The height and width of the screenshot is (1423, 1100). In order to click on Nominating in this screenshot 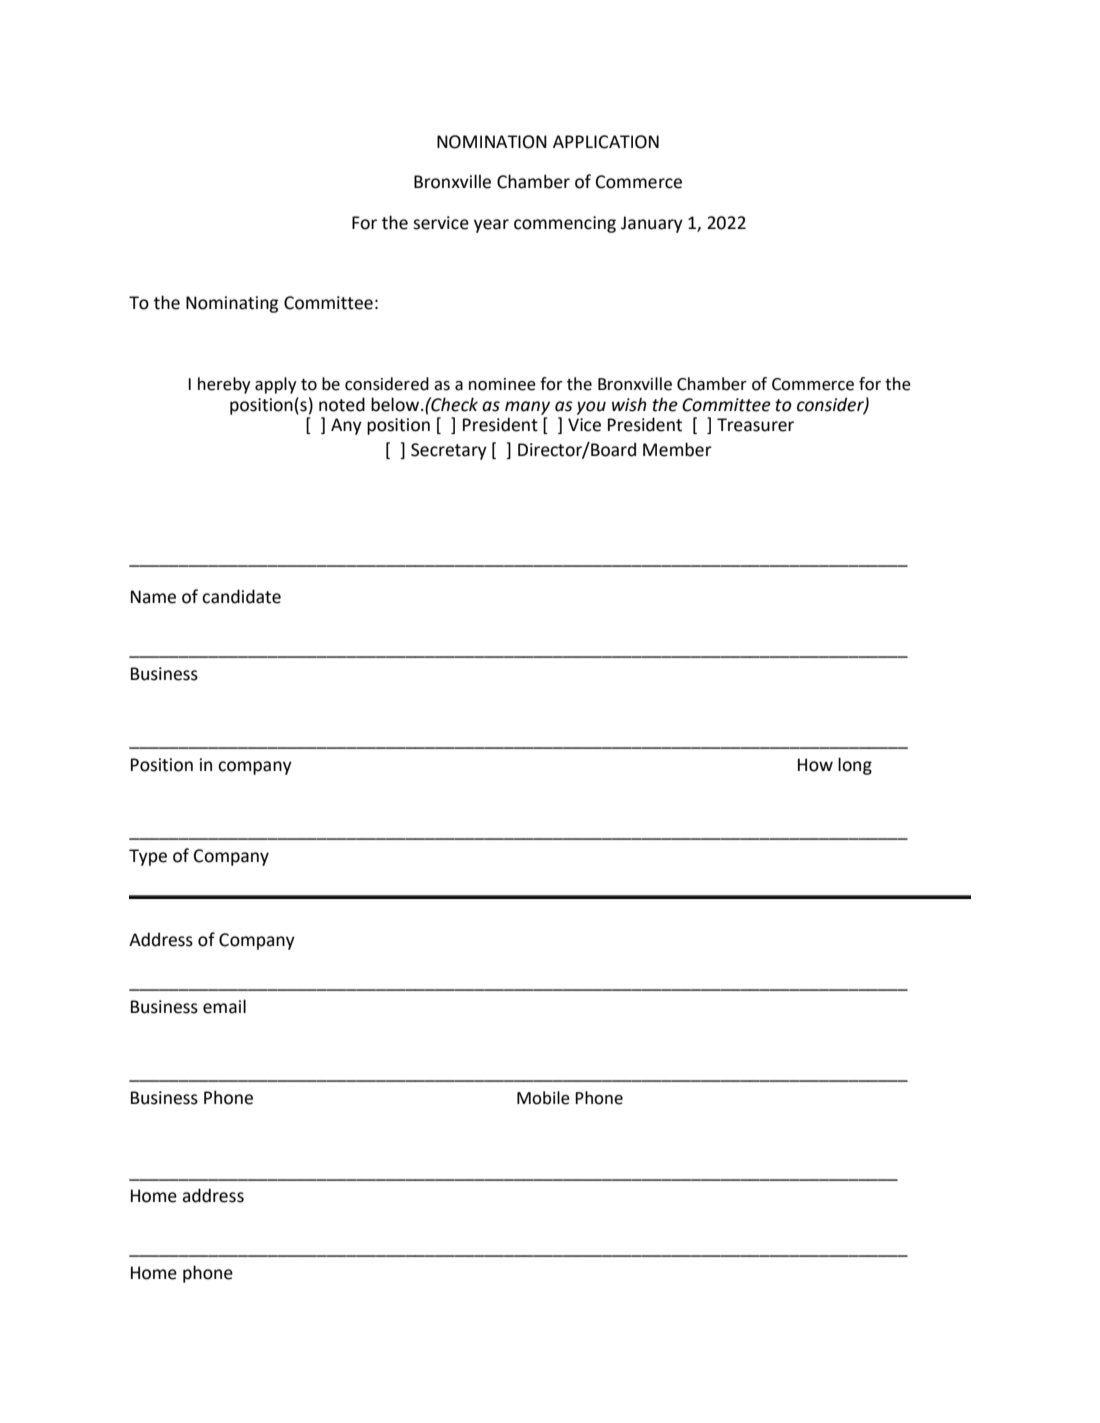, I will do `click(232, 304)`.
